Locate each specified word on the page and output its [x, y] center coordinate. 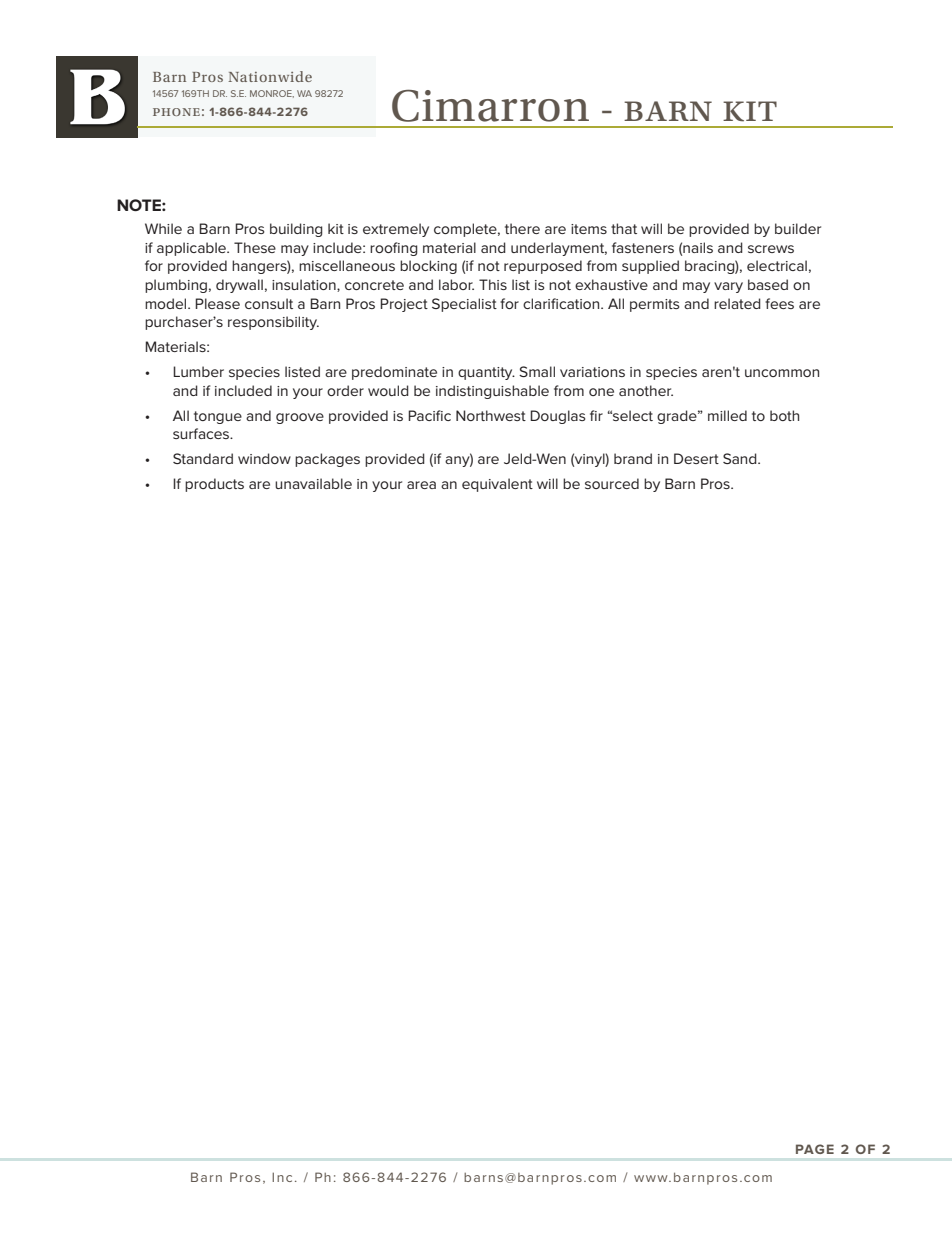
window [264, 458]
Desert [696, 458]
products [214, 485]
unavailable [313, 483]
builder [798, 228]
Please [217, 303]
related [737, 303]
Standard [203, 458]
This [493, 284]
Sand [741, 458]
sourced [612, 483]
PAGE [815, 1149]
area [421, 485]
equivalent [497, 485]
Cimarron [490, 105]
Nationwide [270, 76]
